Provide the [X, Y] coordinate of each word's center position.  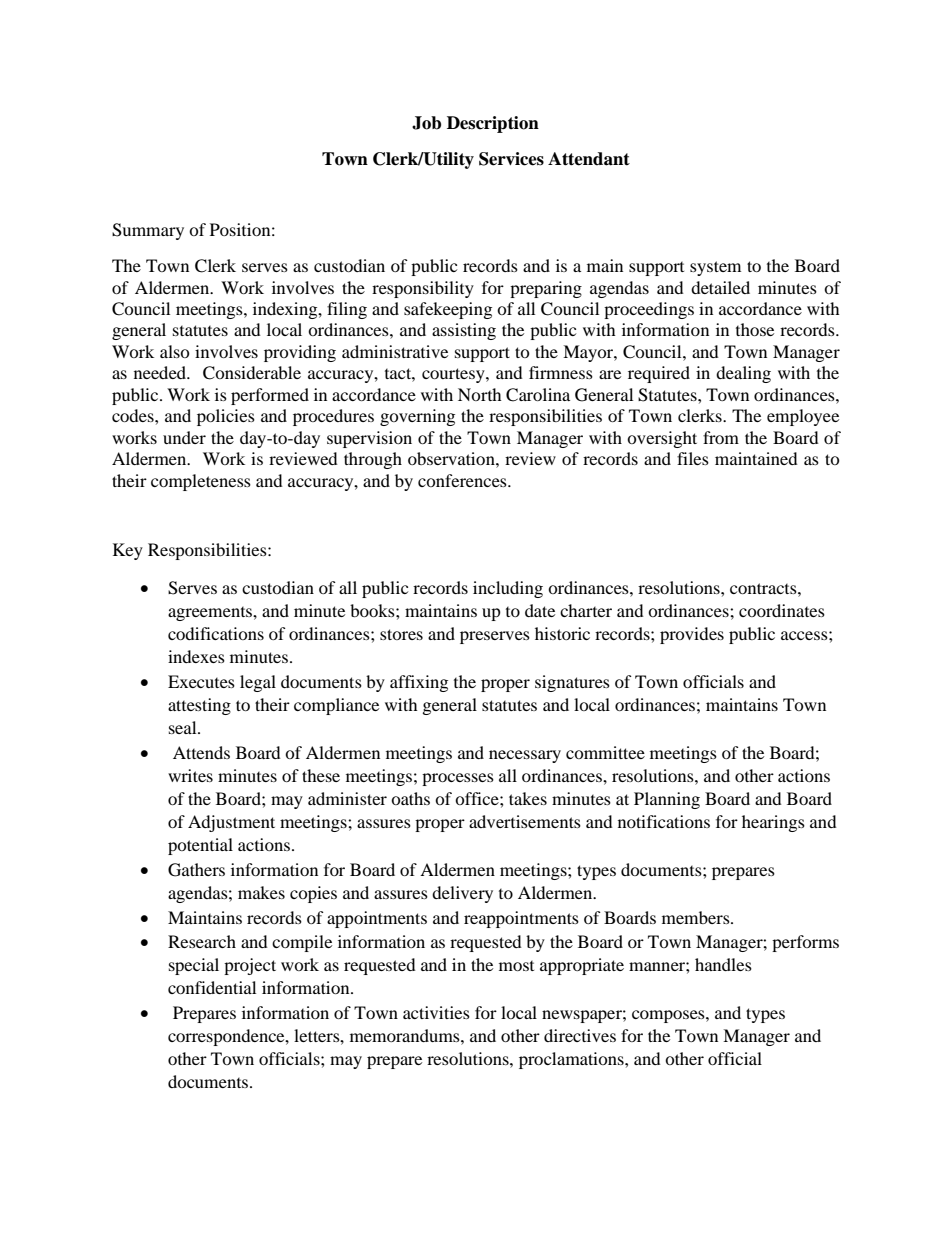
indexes [196, 656]
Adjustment [231, 823]
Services [511, 159]
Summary [148, 231]
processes [458, 779]
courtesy [454, 375]
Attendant [589, 159]
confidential [212, 987]
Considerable [252, 373]
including [508, 589]
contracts [764, 588]
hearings [773, 823]
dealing [743, 374]
